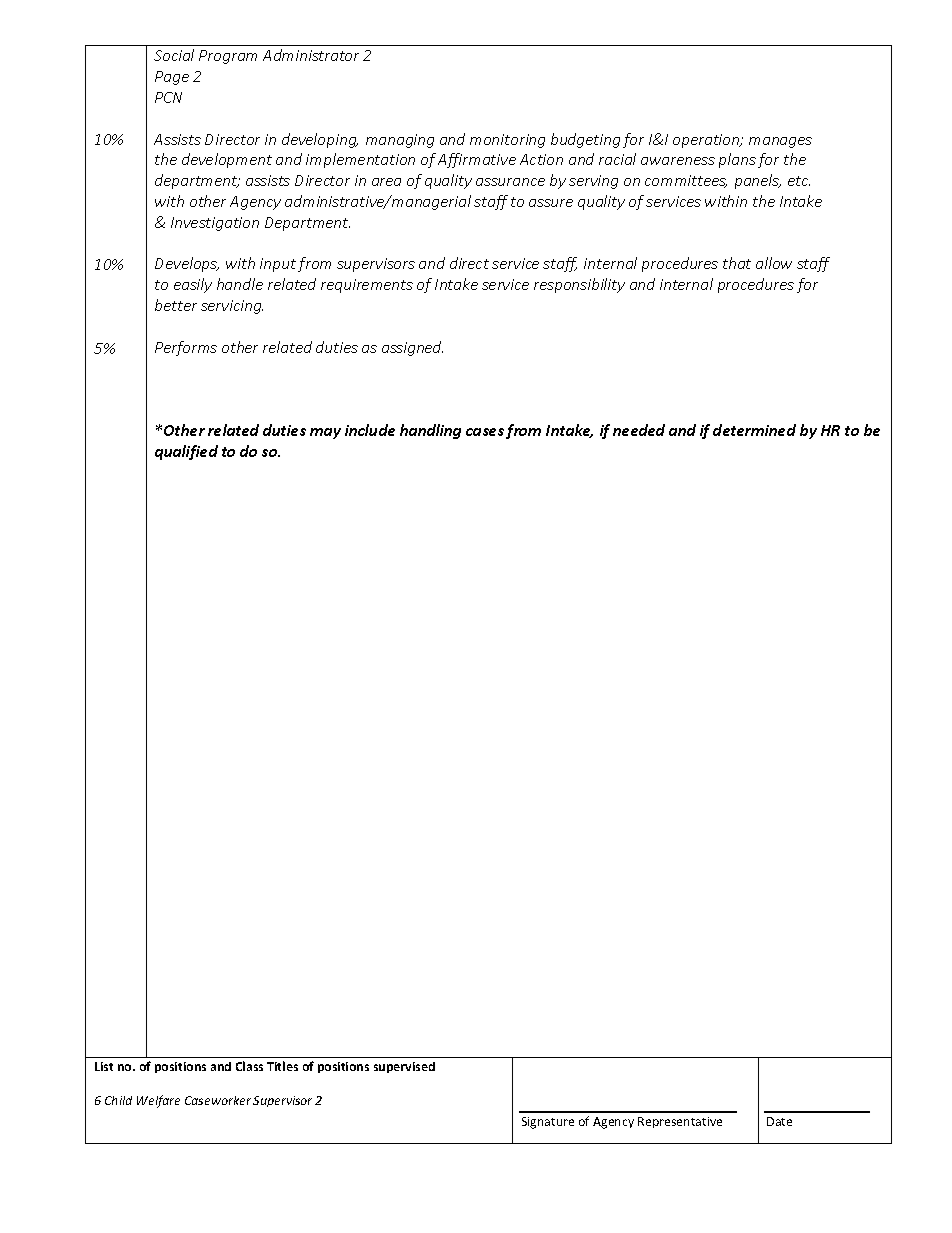 The height and width of the document is (1233, 952). I want to click on operation, so click(707, 141).
